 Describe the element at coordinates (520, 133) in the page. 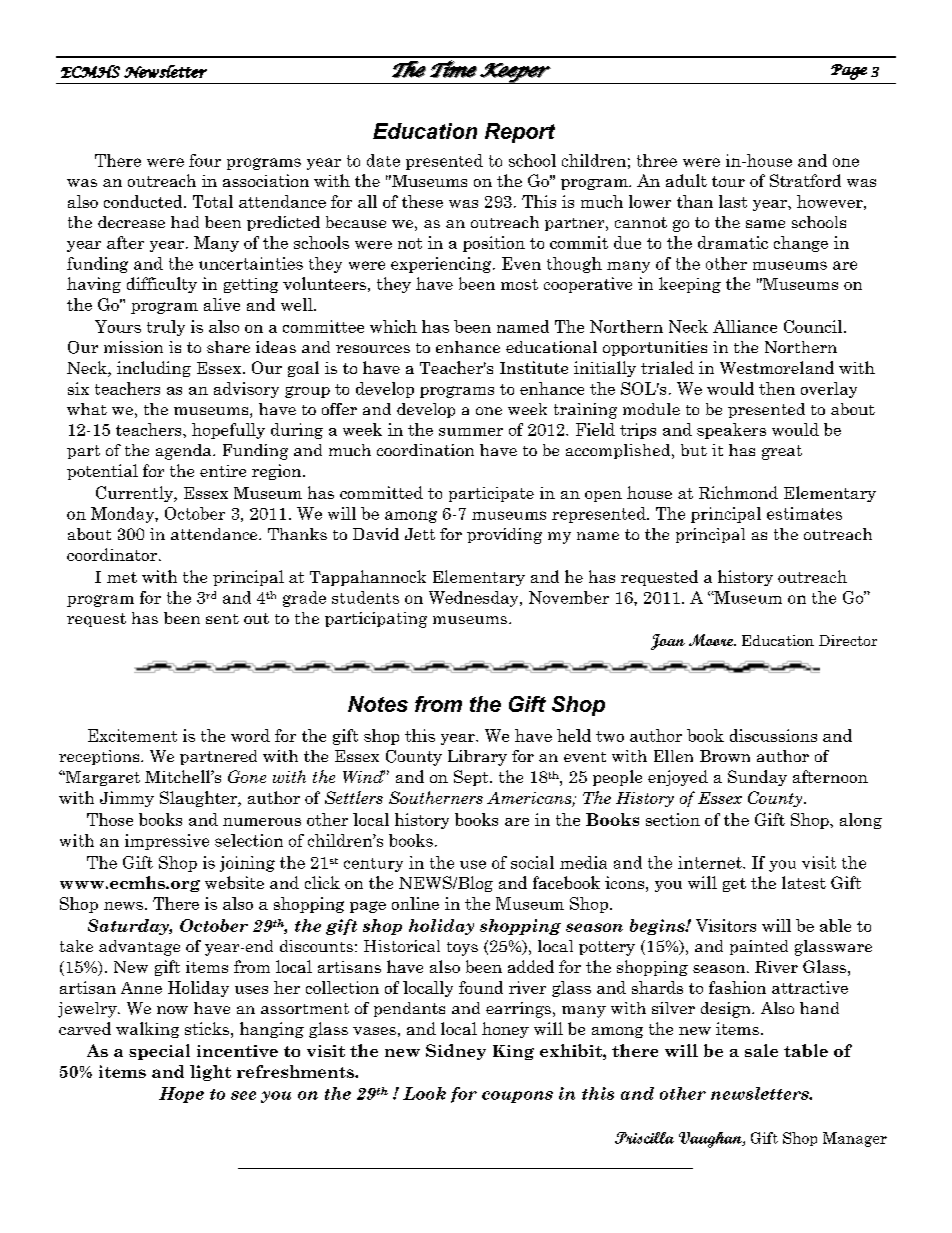

I see `Report` at that location.
